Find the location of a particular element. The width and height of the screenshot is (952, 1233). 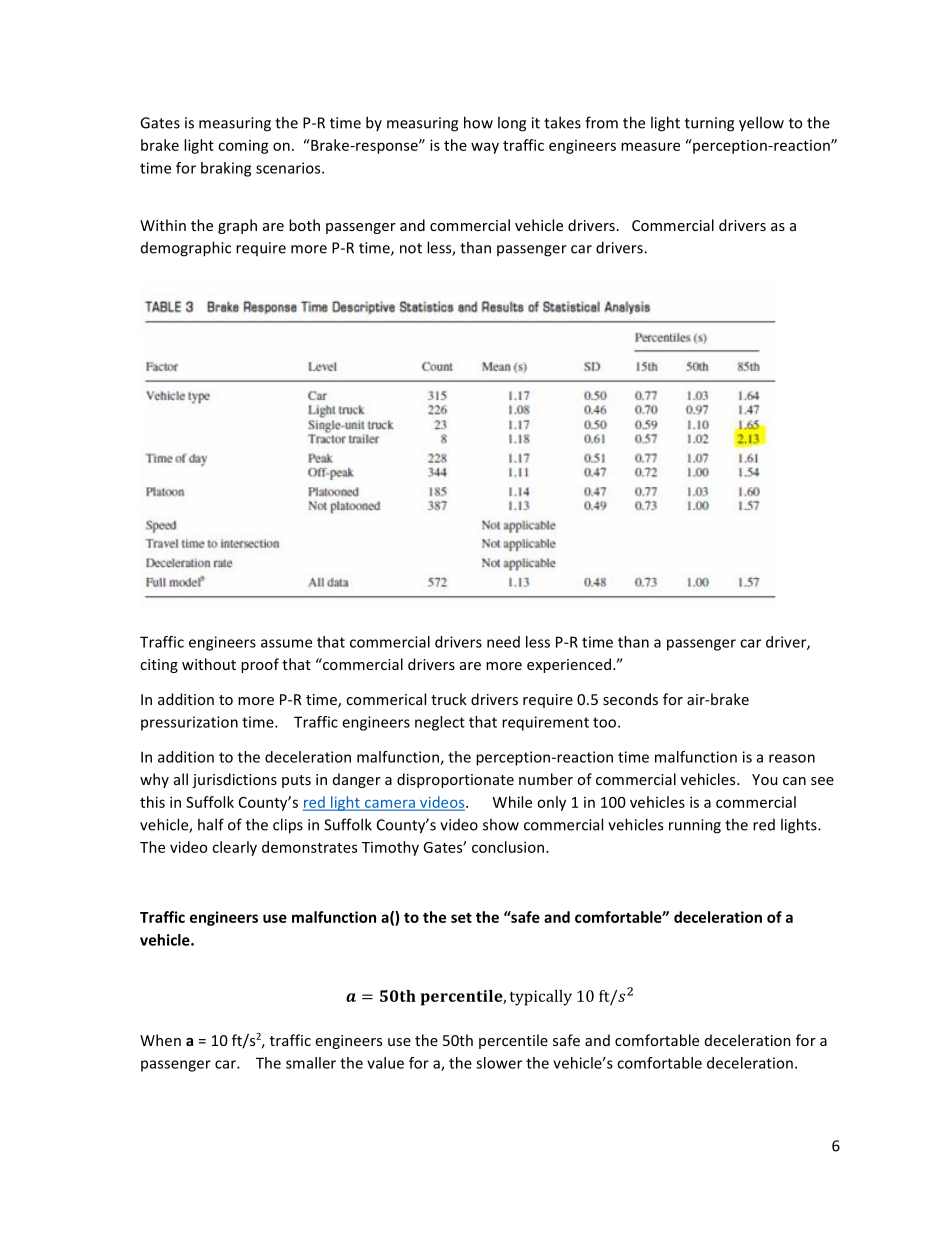

assume is located at coordinates (286, 643).
